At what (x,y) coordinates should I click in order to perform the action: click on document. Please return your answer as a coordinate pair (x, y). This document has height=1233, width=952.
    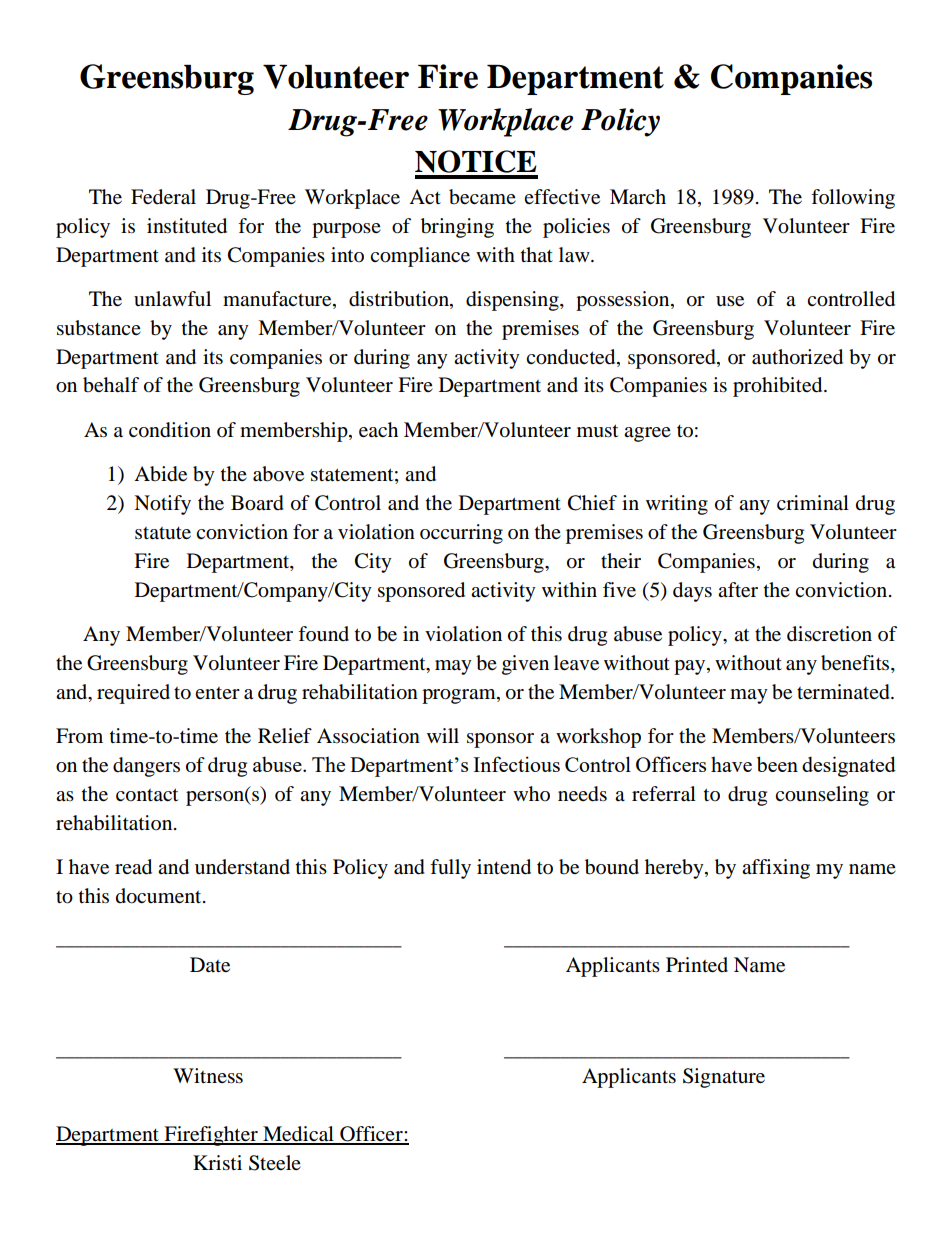
    Looking at the image, I should click on (160, 896).
